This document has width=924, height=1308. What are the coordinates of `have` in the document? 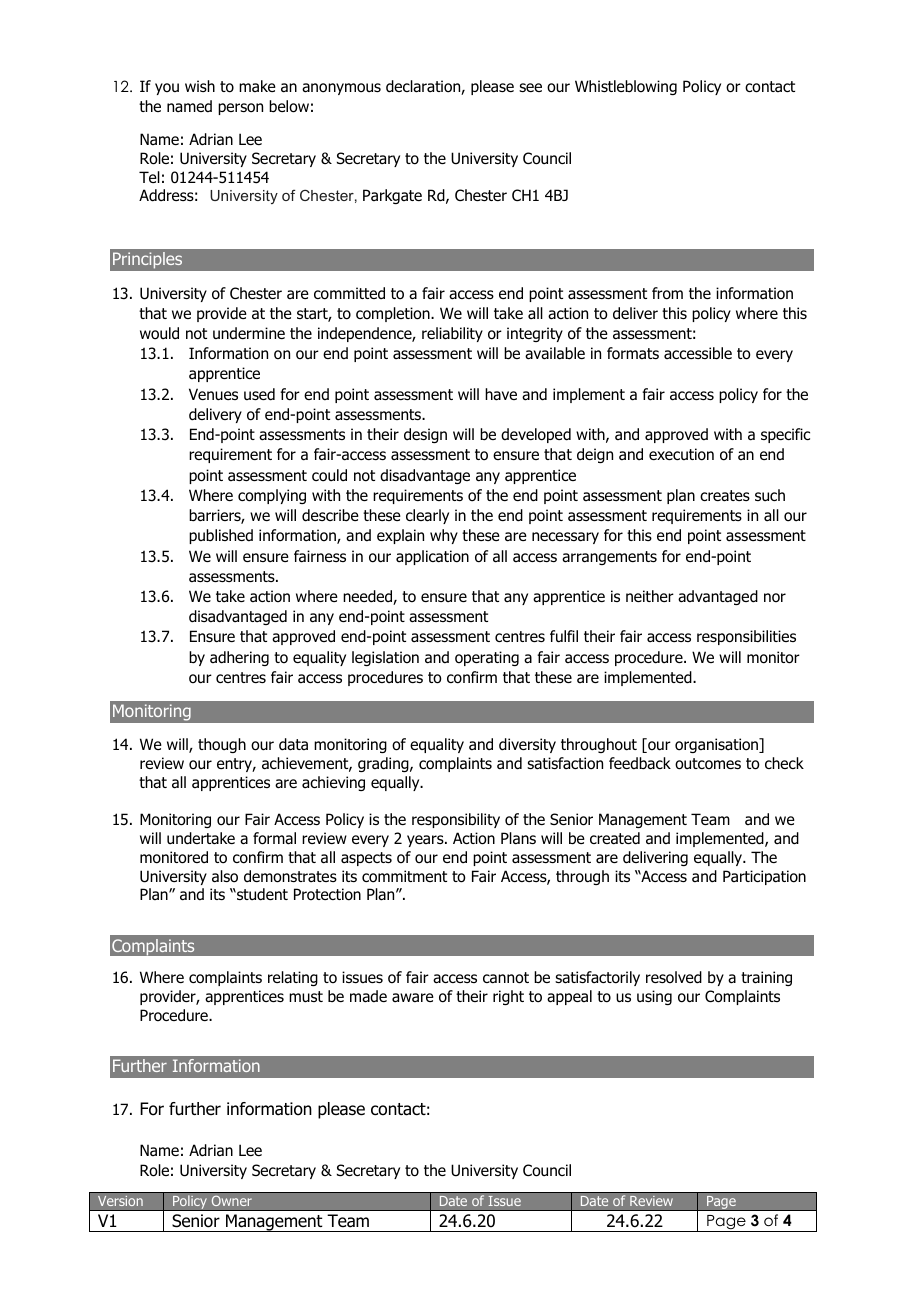 It's located at (501, 394).
